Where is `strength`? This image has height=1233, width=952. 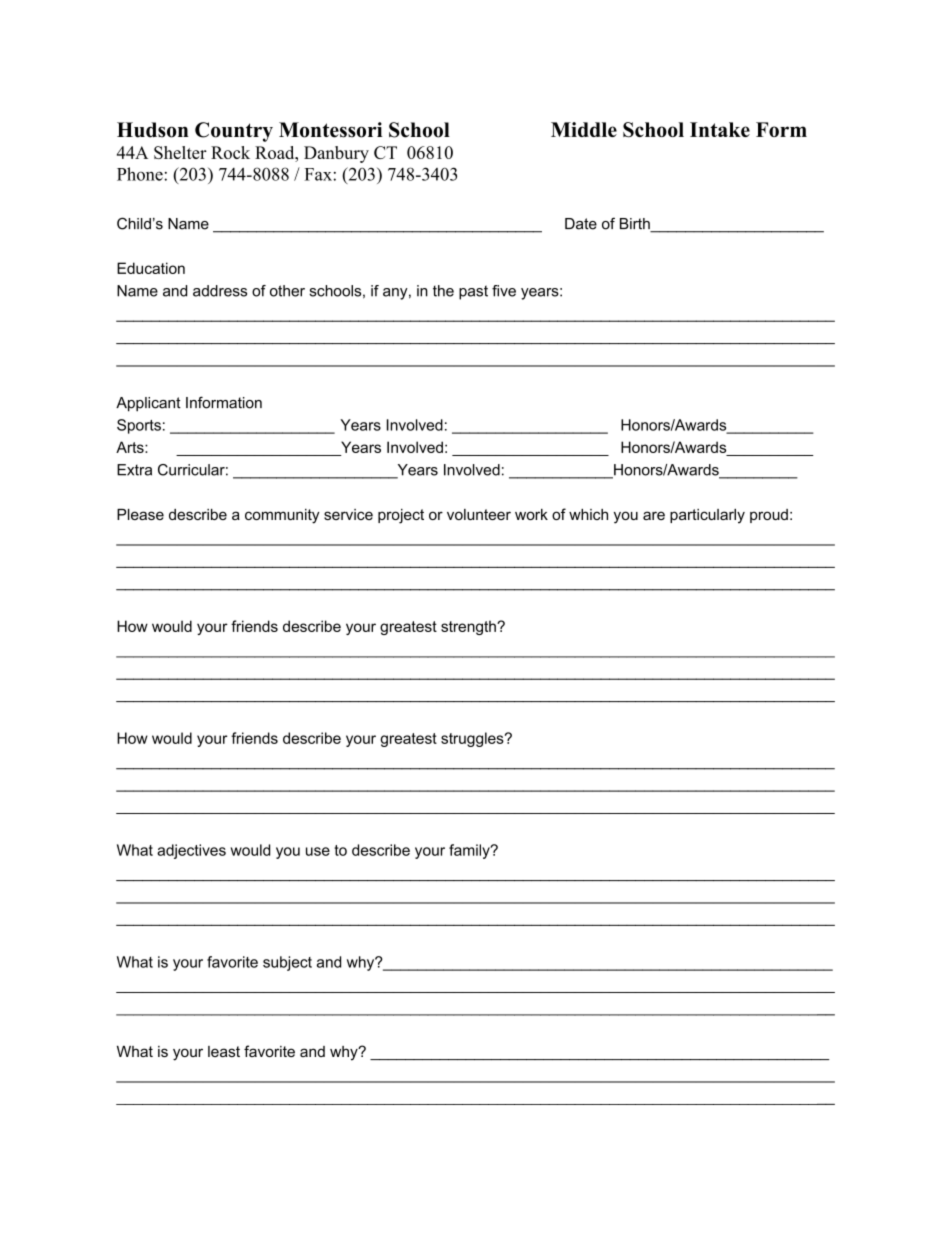
strength is located at coordinates (469, 627).
